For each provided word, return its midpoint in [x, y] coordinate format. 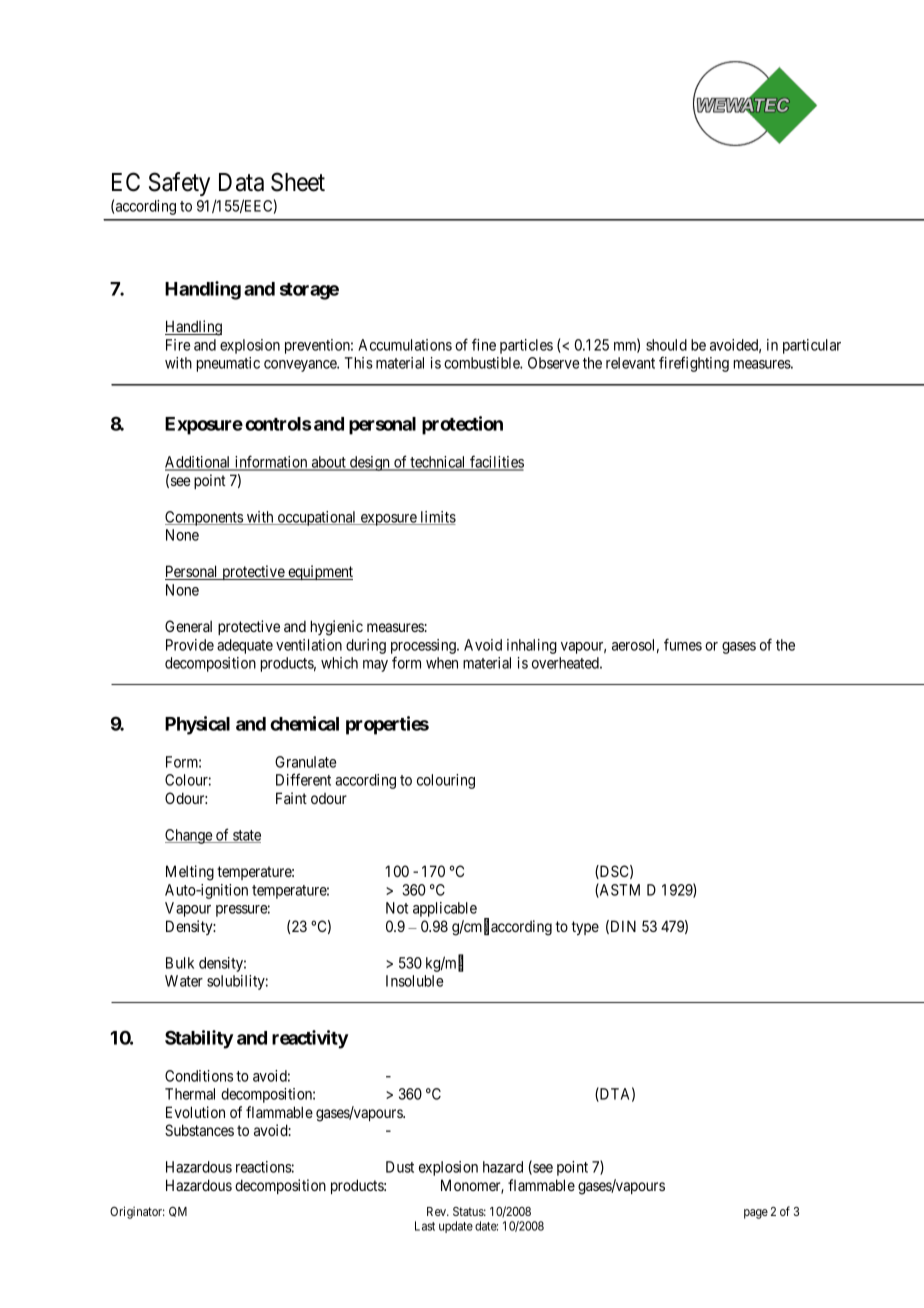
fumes [683, 644]
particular [812, 346]
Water [184, 981]
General [188, 626]
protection [462, 425]
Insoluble [414, 981]
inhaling [532, 646]
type [585, 928]
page [756, 1214]
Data [241, 182]
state [246, 836]
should [666, 345]
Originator [137, 1212]
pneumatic [228, 364]
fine [484, 344]
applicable [445, 909]
